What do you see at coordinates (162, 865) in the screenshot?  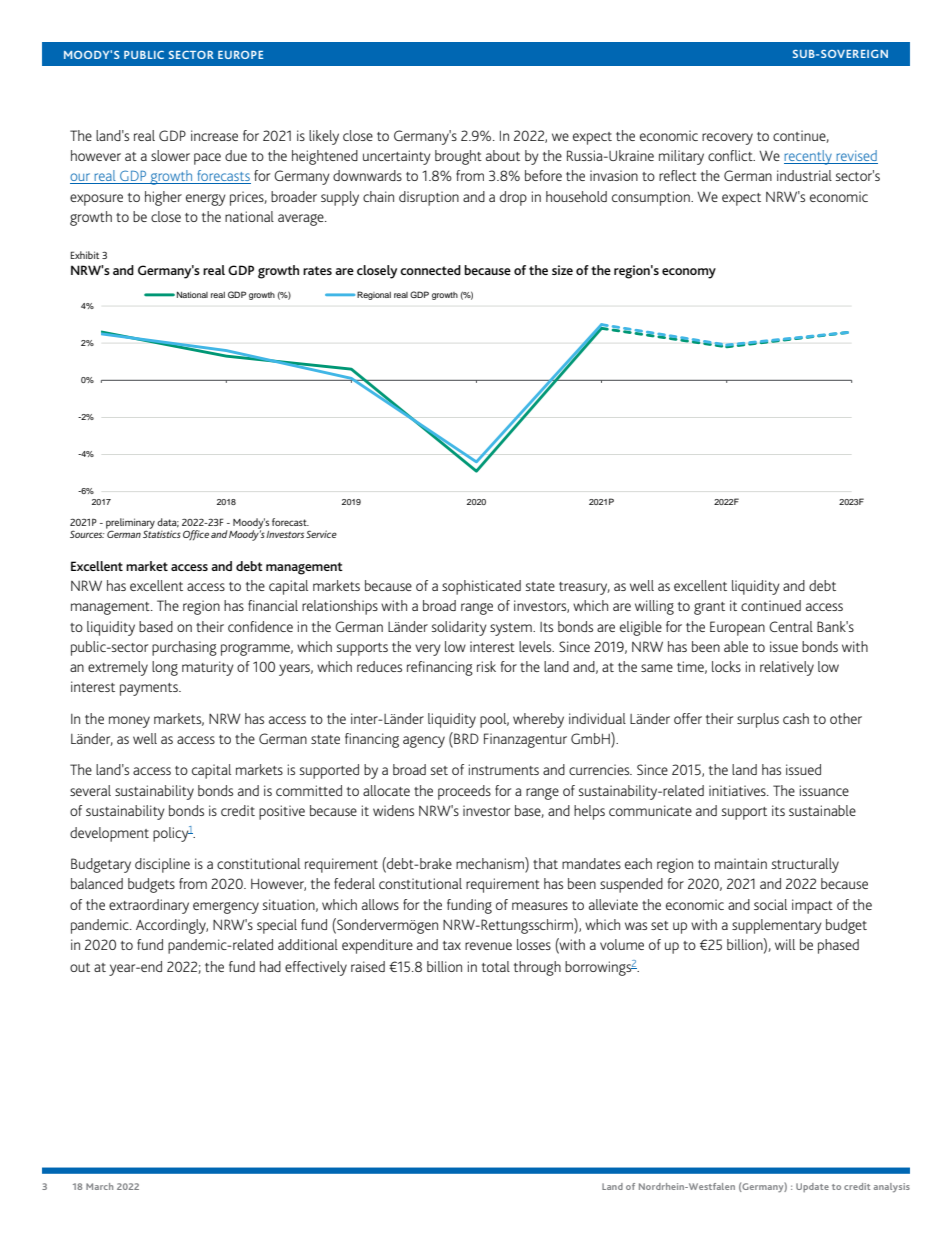 I see `discipline` at bounding box center [162, 865].
